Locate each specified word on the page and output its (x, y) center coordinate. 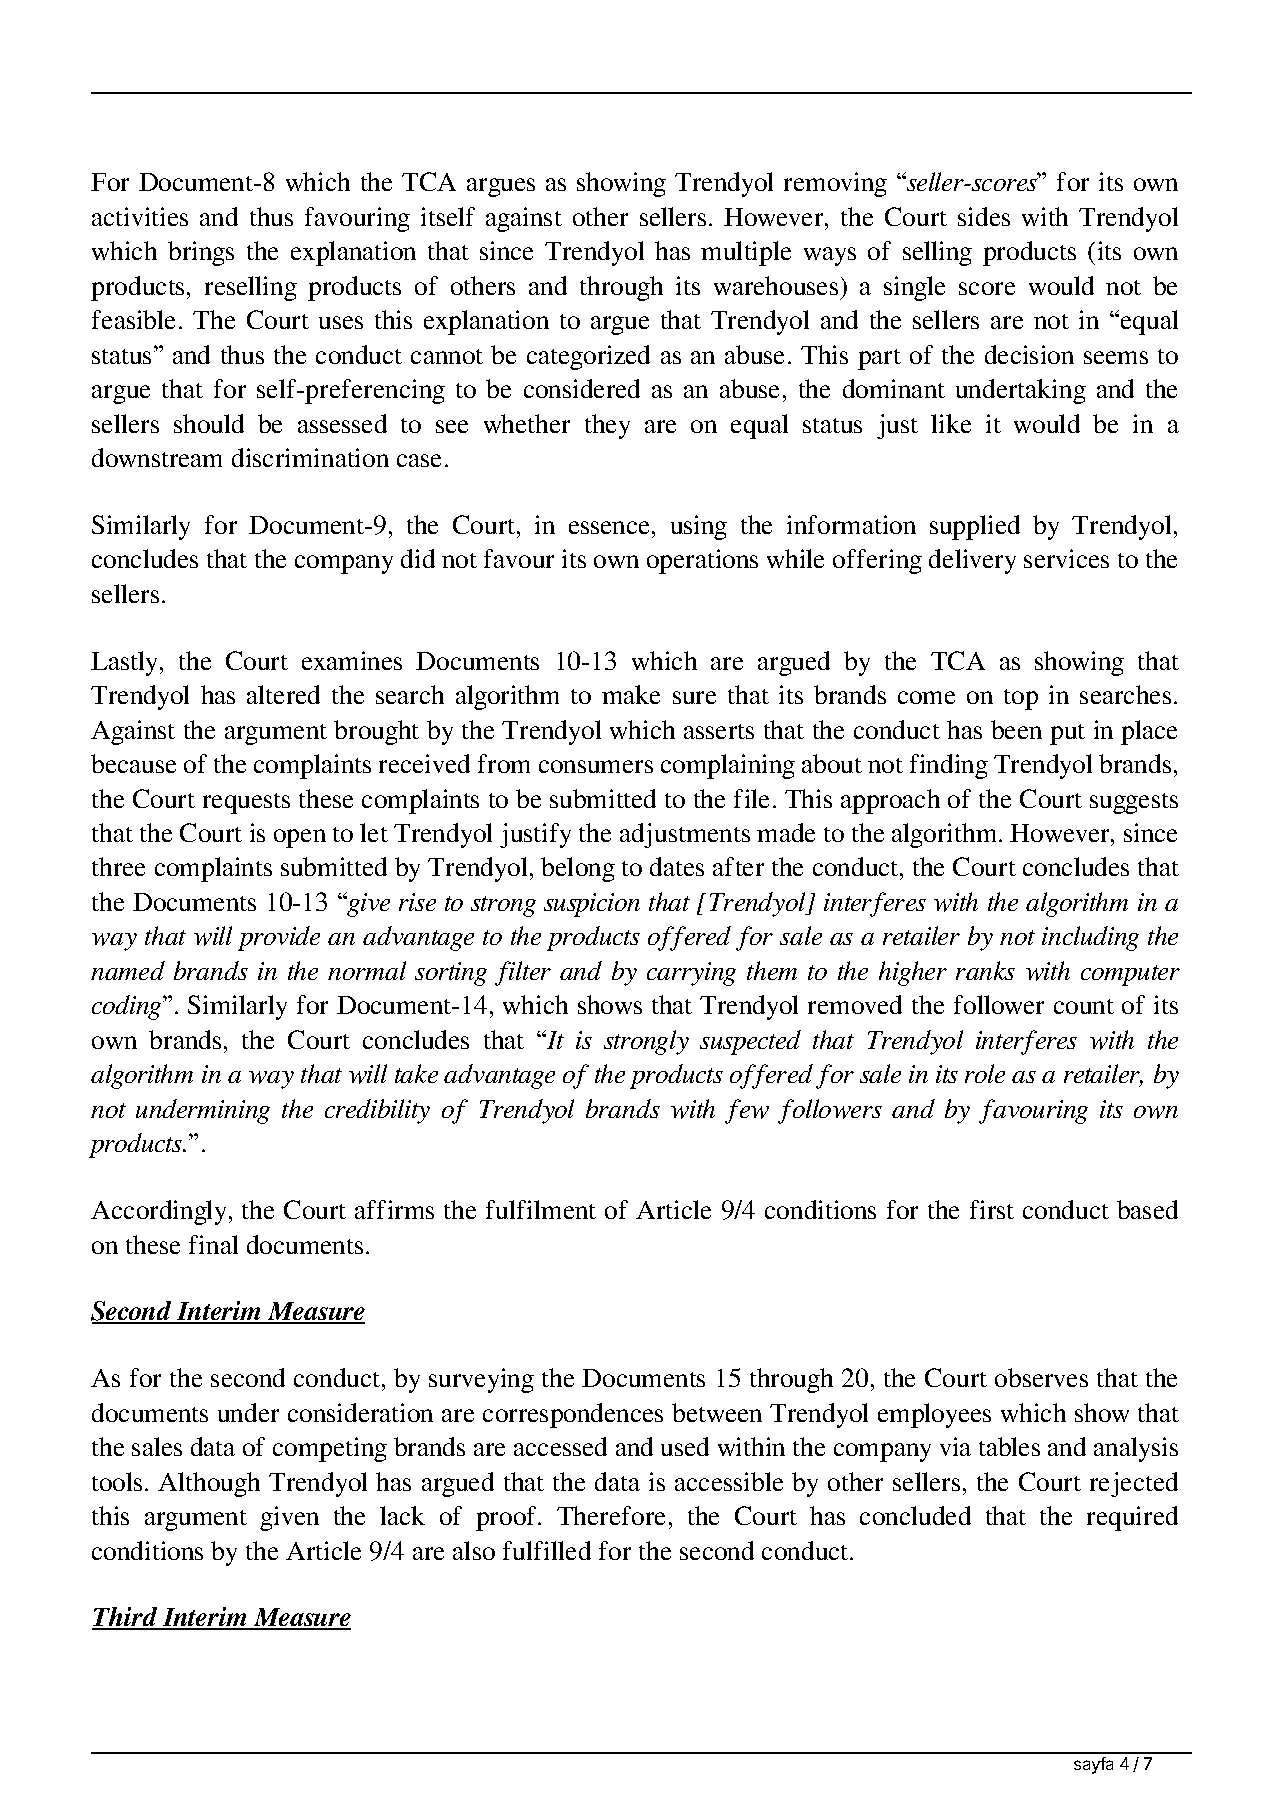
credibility (377, 1111)
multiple (746, 253)
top (1021, 699)
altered (283, 694)
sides (984, 216)
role (985, 1073)
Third (126, 1618)
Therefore (611, 1515)
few (747, 1111)
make (631, 694)
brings (201, 253)
